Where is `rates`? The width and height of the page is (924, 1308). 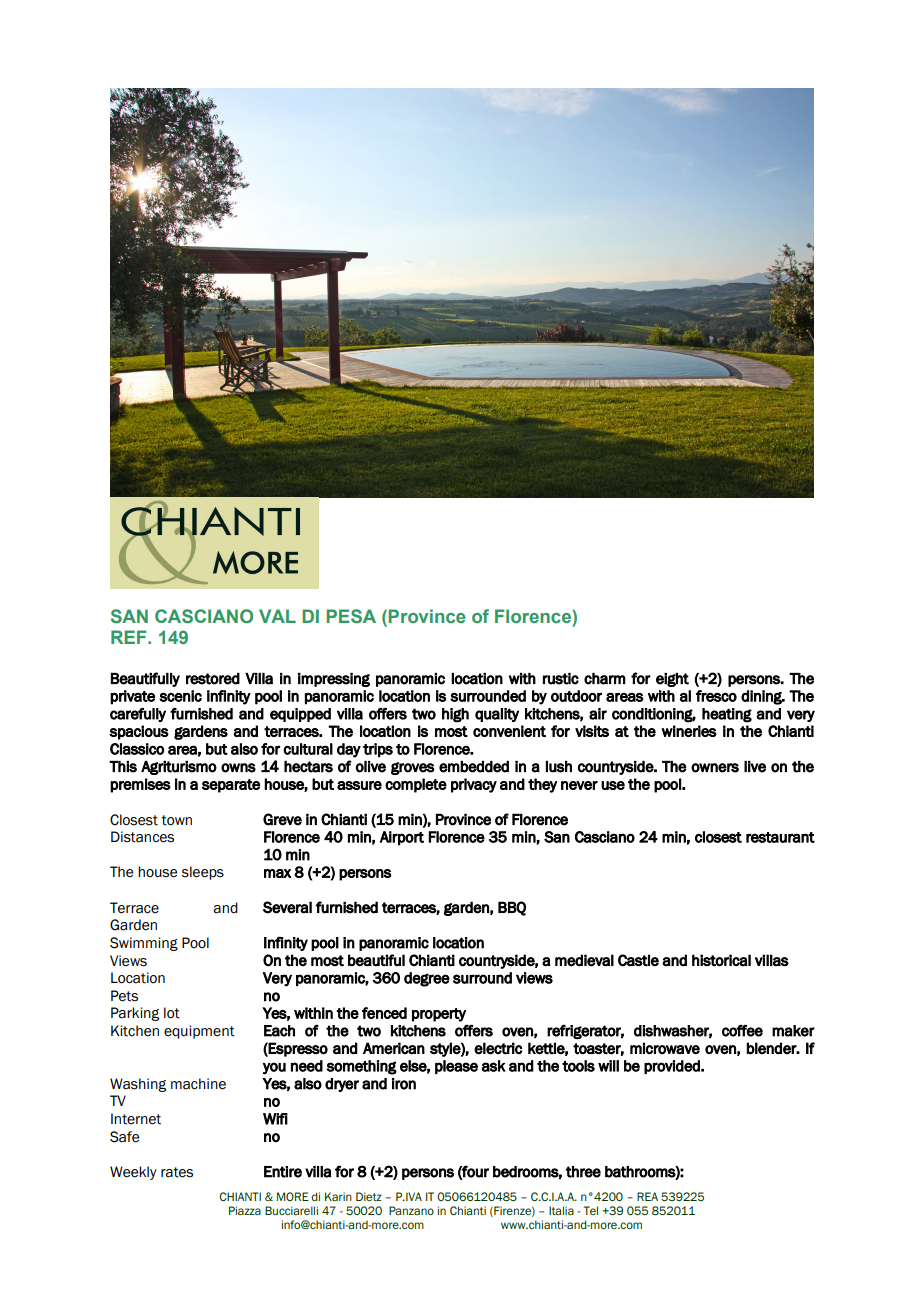
rates is located at coordinates (177, 1172).
